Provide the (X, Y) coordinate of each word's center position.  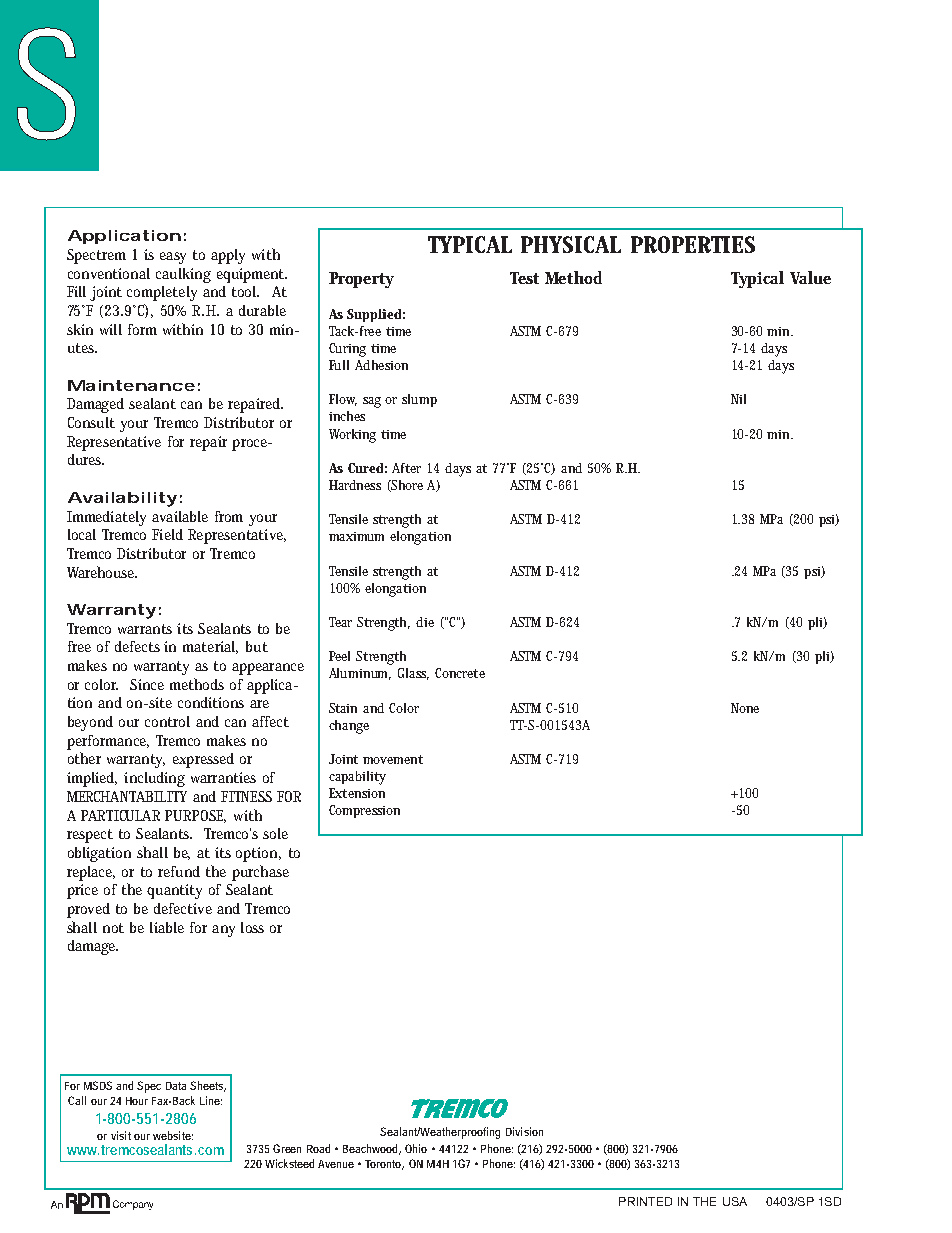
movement (393, 759)
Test (524, 278)
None (745, 708)
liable (167, 927)
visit (121, 1135)
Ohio (416, 1148)
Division (524, 1131)
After (406, 468)
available (180, 516)
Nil (738, 399)
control (167, 721)
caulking (183, 275)
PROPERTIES (693, 244)
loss (252, 927)
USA (735, 1201)
